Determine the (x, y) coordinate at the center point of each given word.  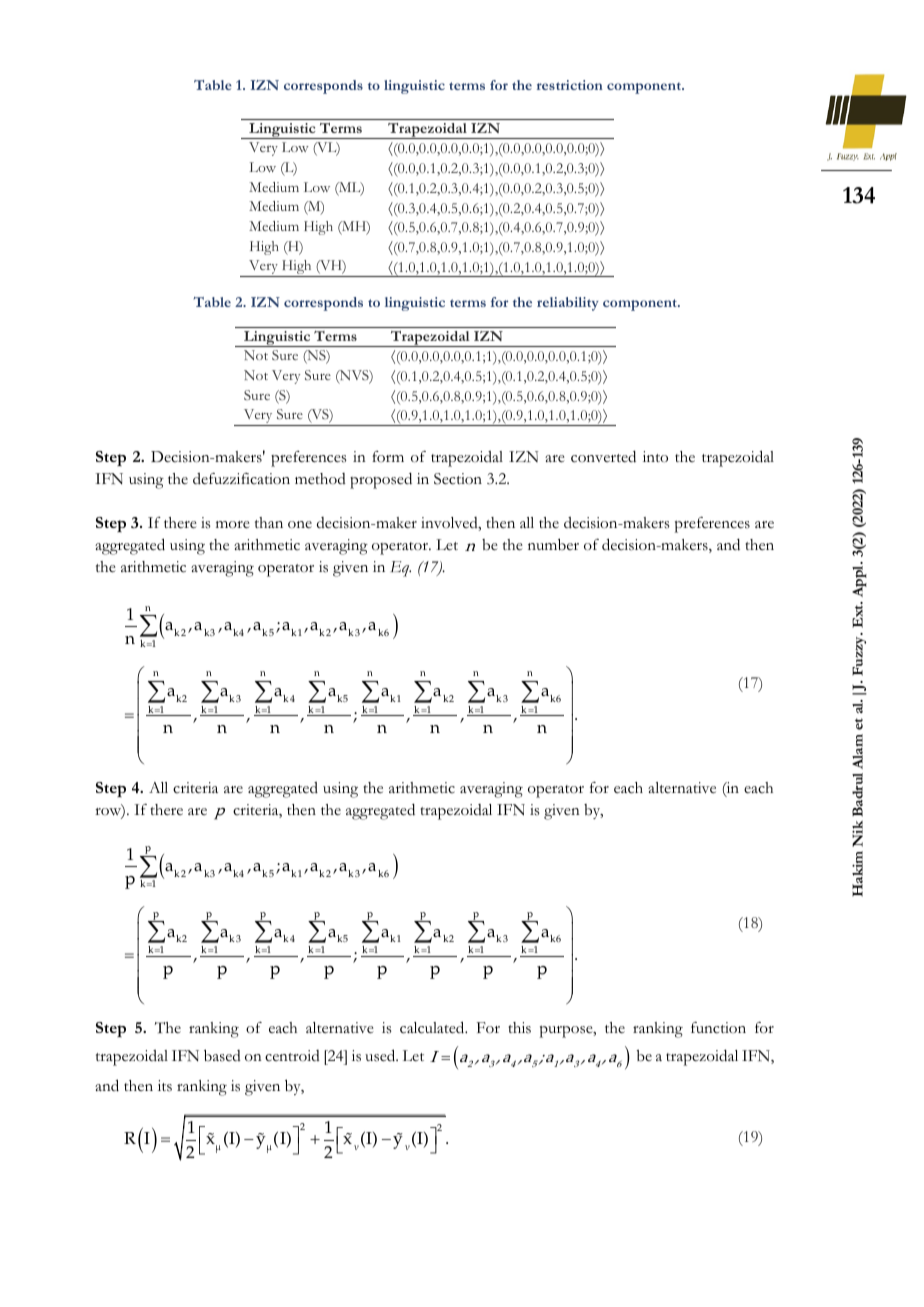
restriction (570, 85)
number (553, 544)
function (718, 1028)
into (655, 457)
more (233, 525)
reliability (568, 304)
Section (458, 479)
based (222, 1055)
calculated (433, 1027)
